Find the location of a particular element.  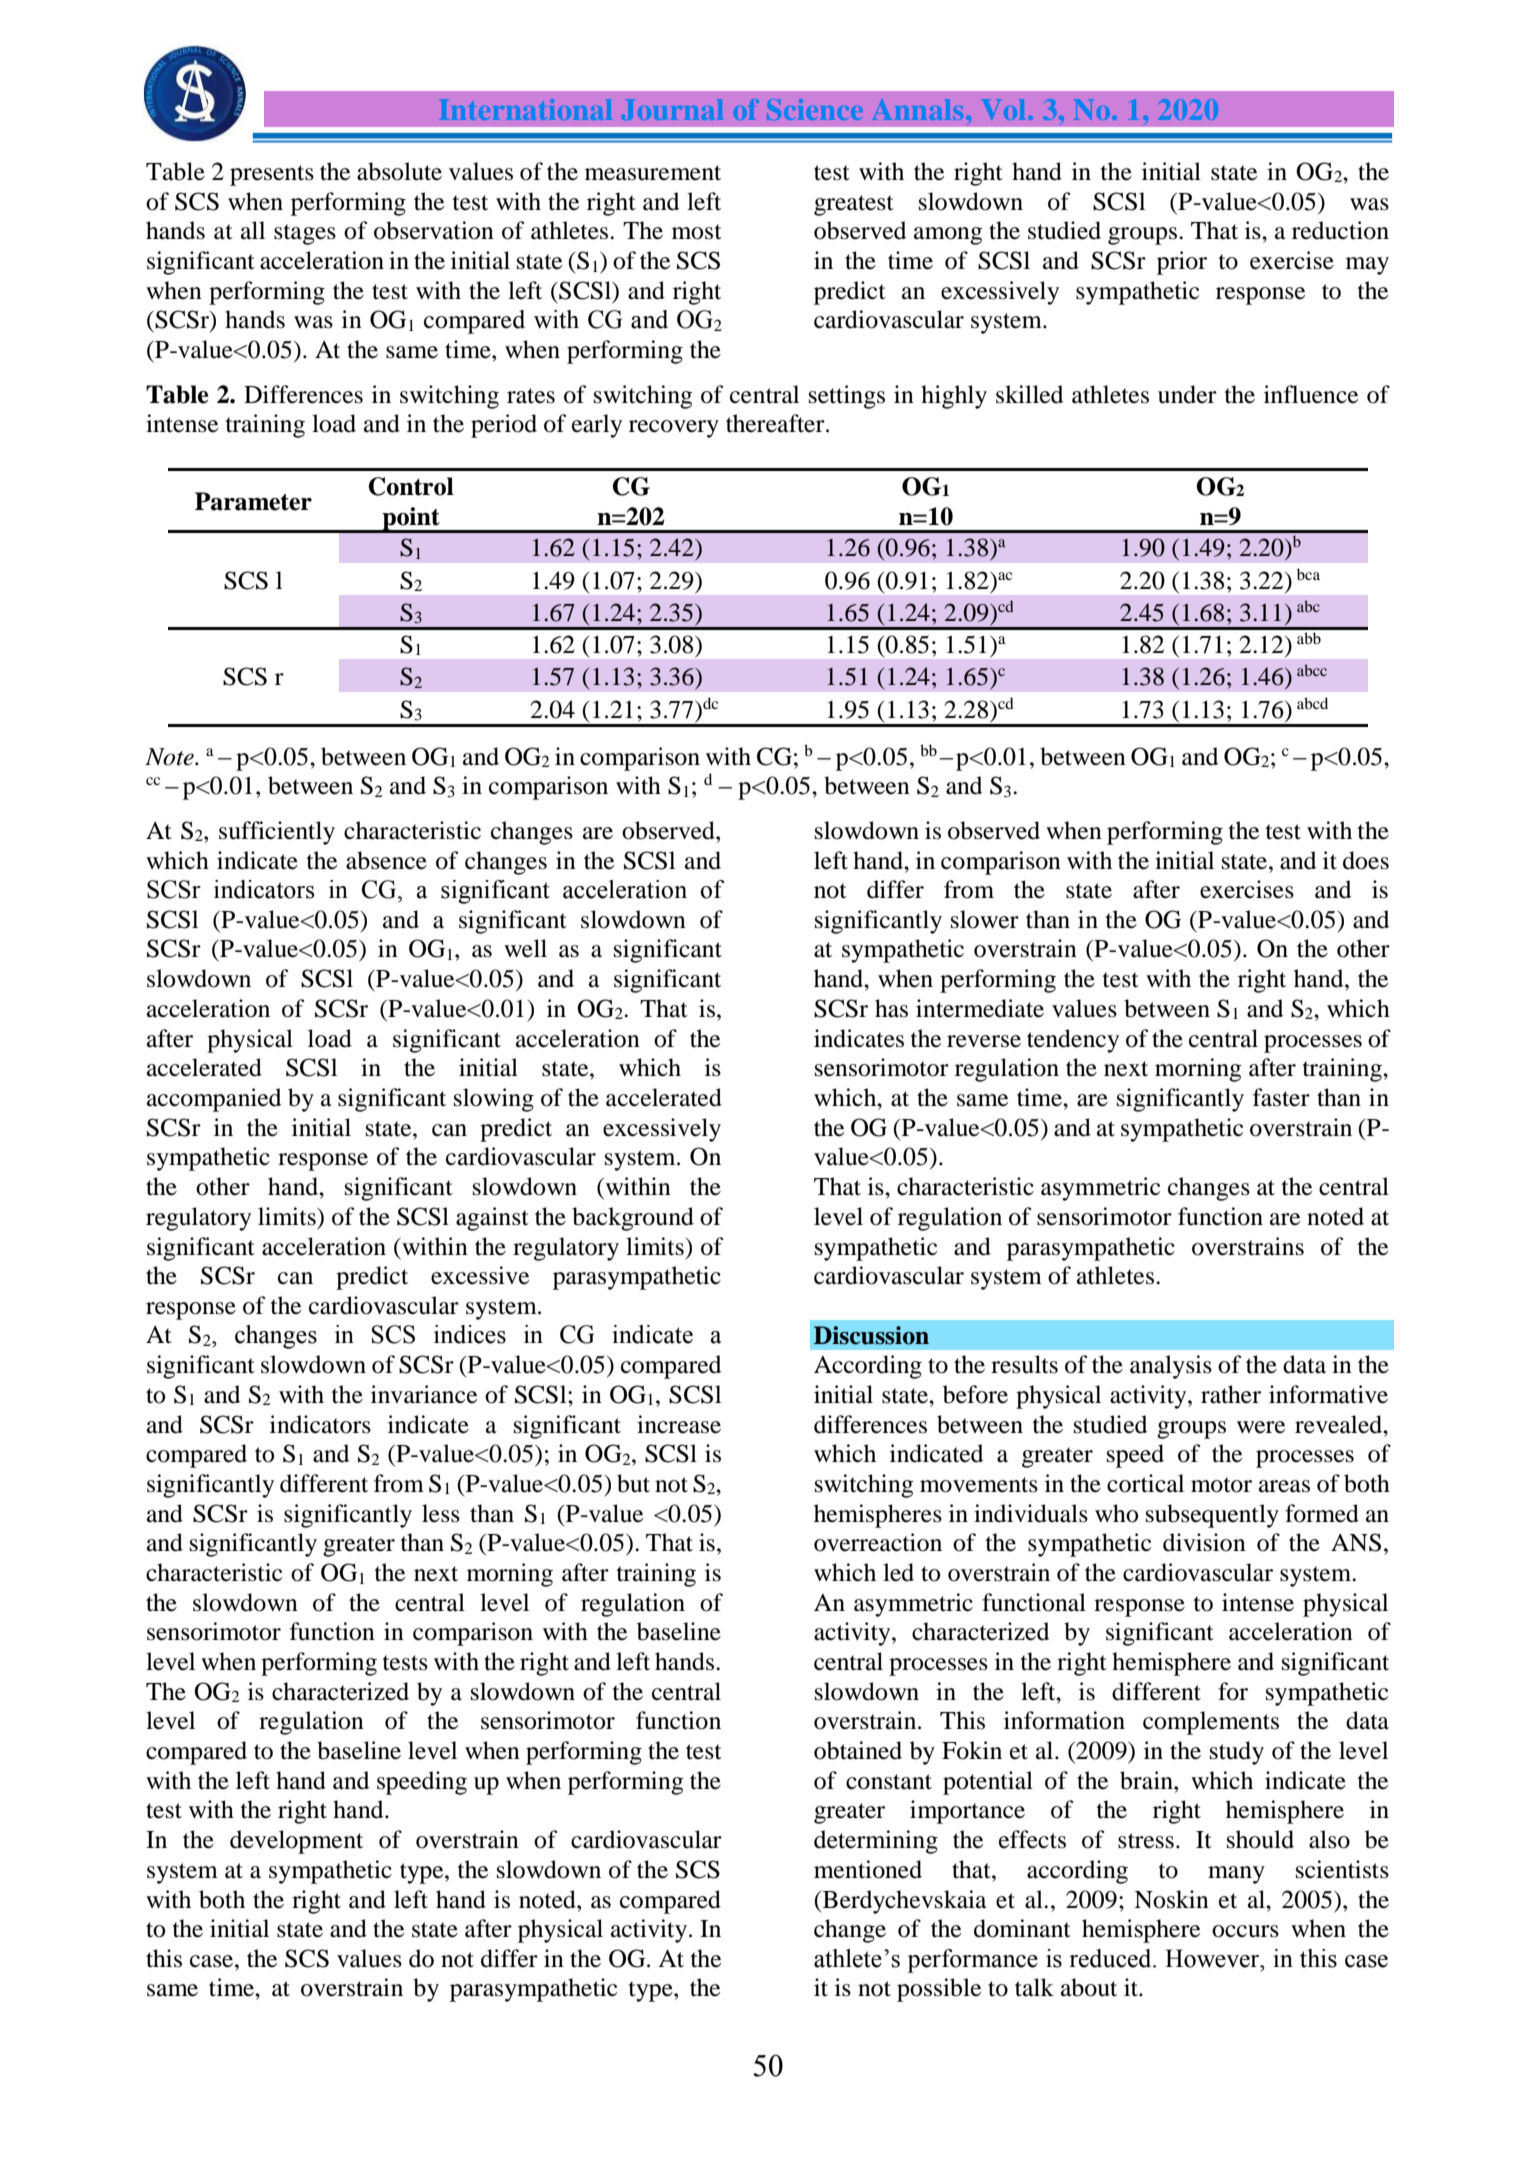

mentioned is located at coordinates (868, 1869).
